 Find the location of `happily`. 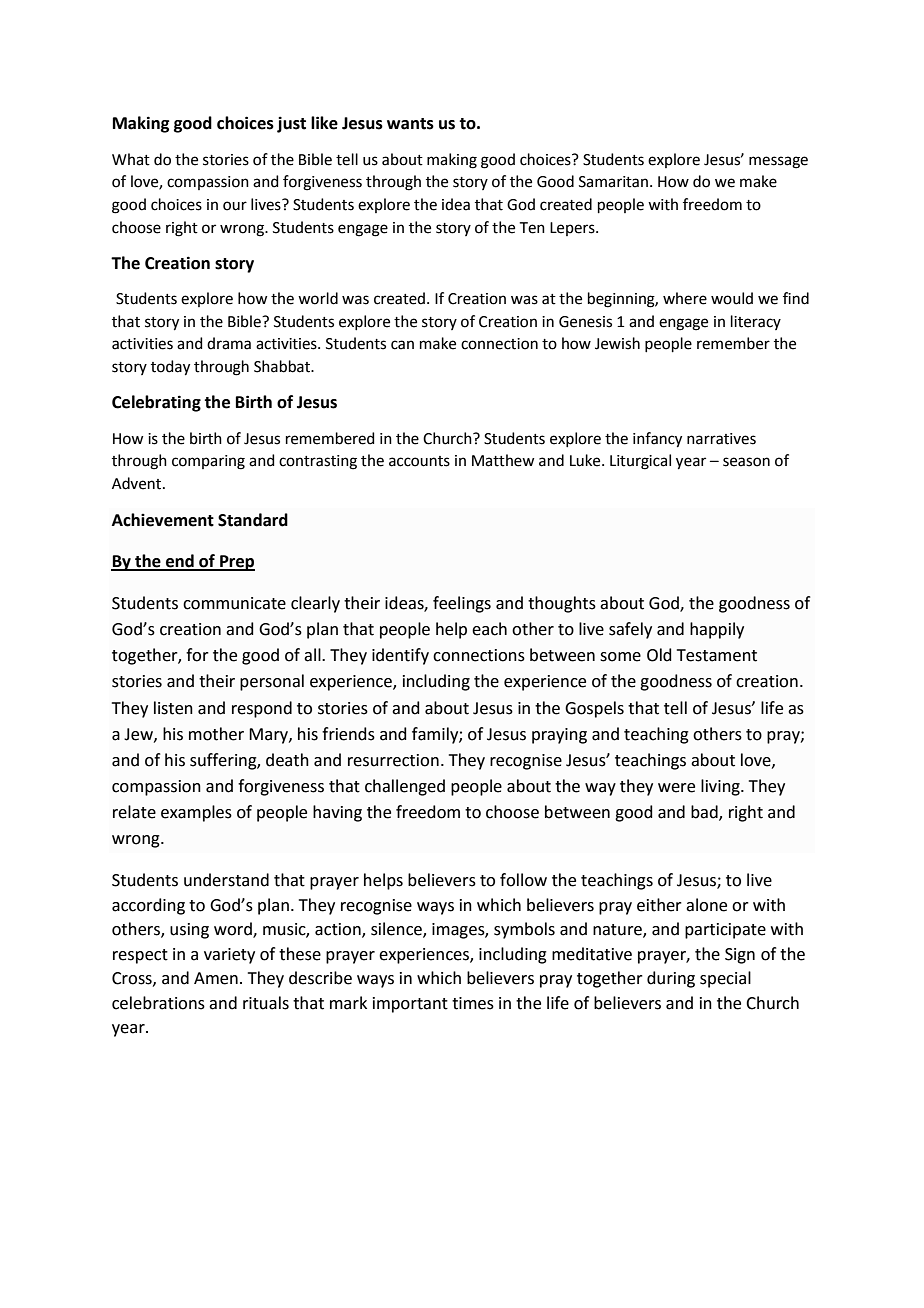

happily is located at coordinates (717, 630).
